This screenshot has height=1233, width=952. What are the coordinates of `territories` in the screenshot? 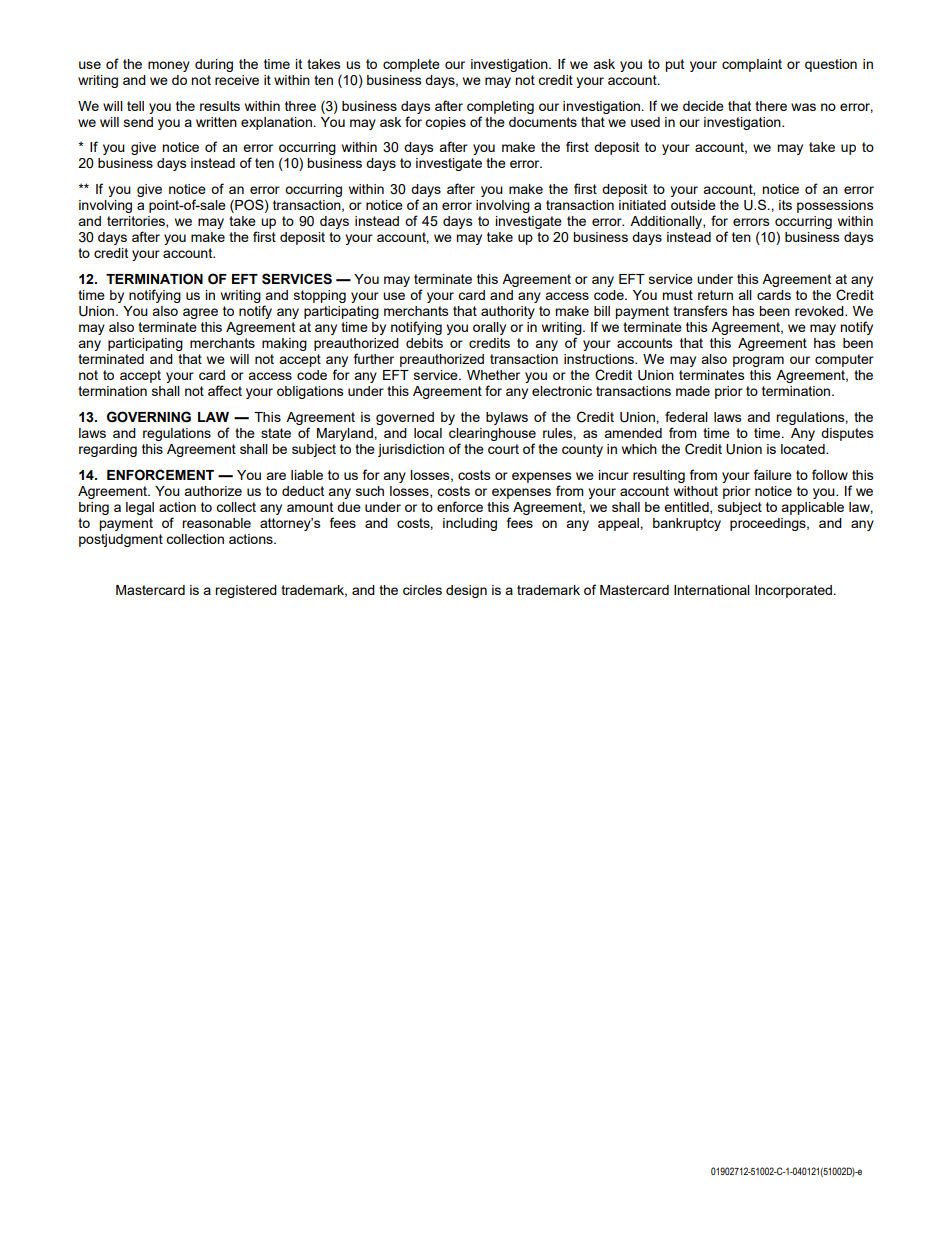 It's located at (137, 222).
